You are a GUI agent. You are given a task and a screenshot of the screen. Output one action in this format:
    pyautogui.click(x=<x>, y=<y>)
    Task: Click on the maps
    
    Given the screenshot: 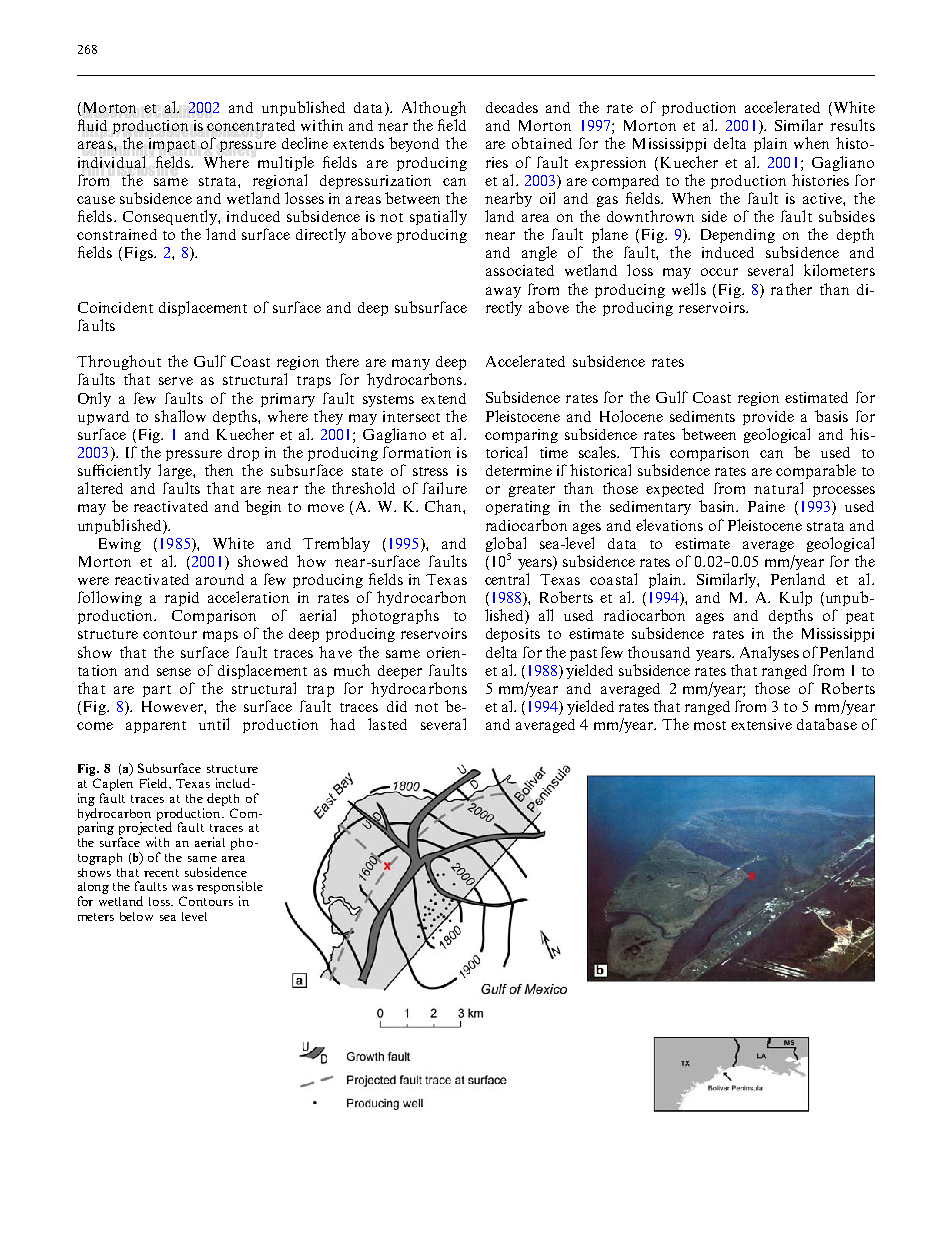 What is the action you would take?
    pyautogui.click(x=220, y=636)
